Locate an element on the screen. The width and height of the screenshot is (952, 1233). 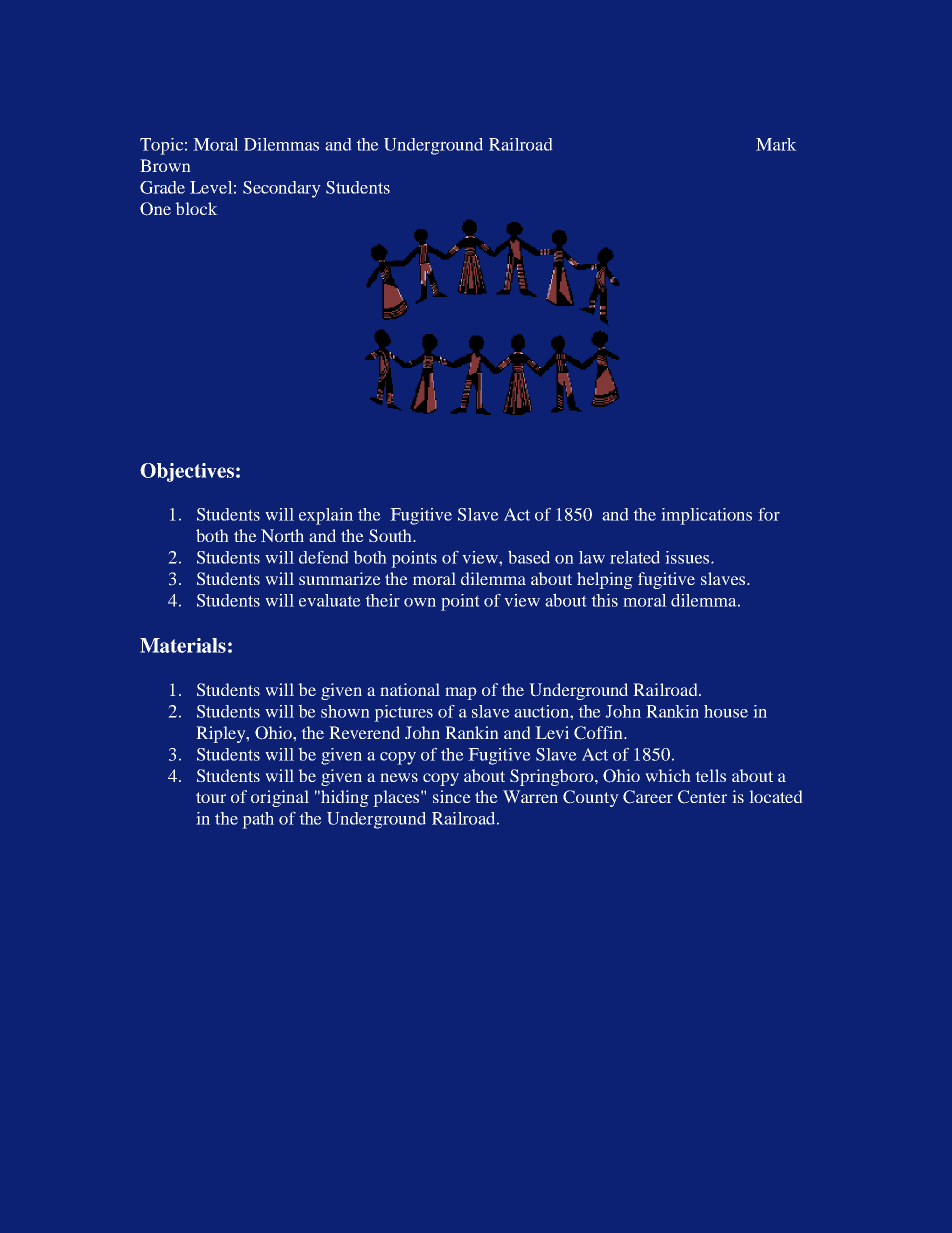
explain is located at coordinates (326, 516).
